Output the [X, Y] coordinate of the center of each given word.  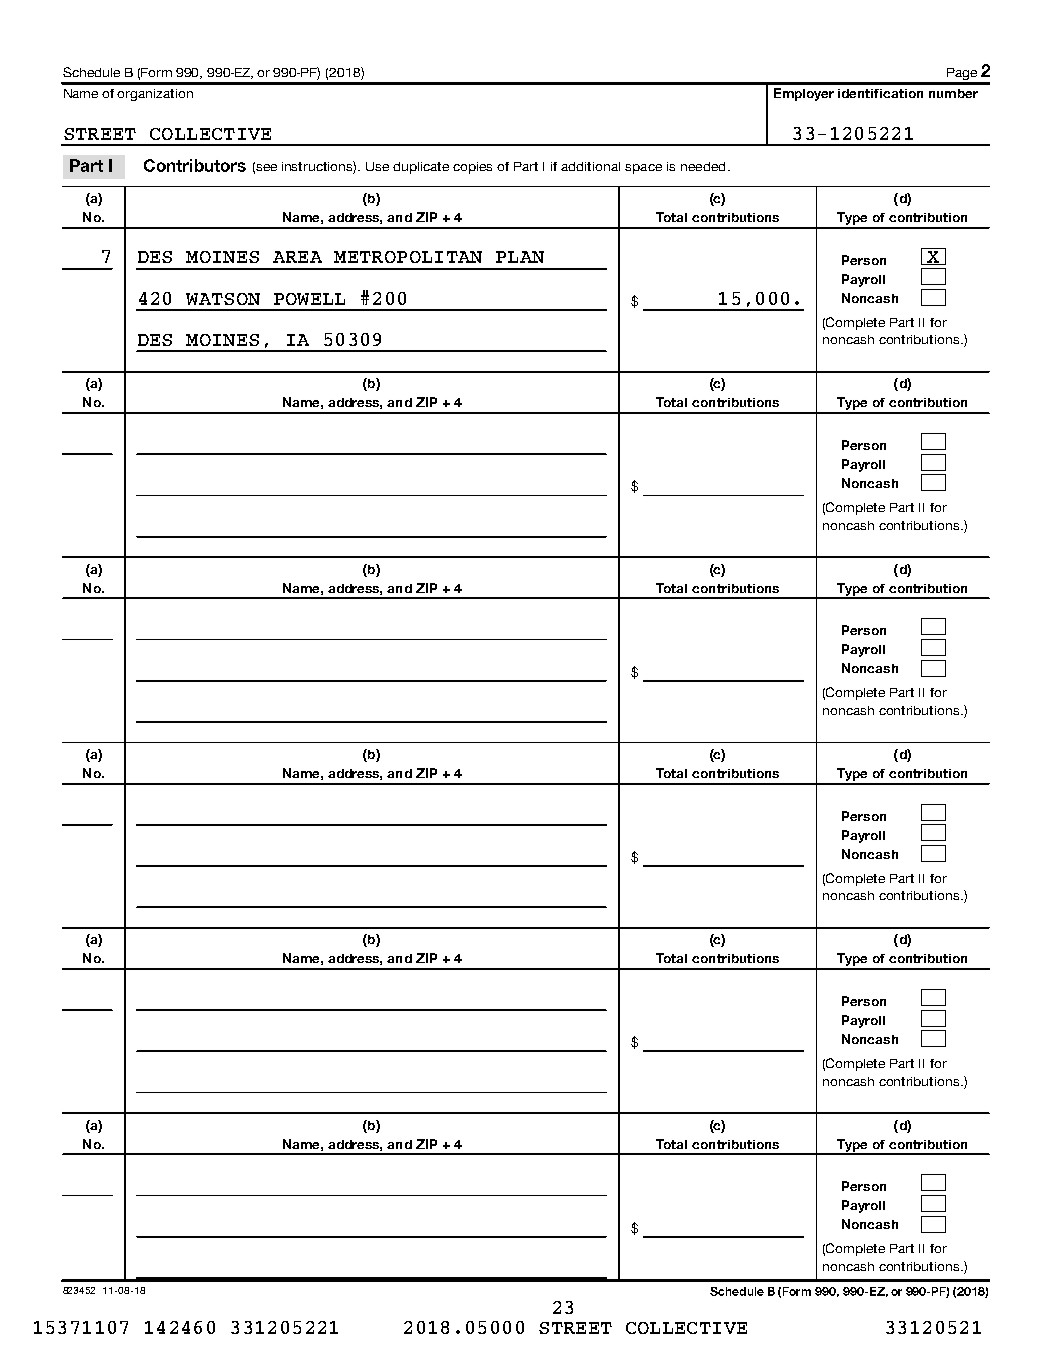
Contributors [195, 165]
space [643, 169]
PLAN [520, 257]
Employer [804, 94]
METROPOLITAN [408, 257]
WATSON [223, 299]
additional [590, 166]
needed [703, 166]
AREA [297, 257]
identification [880, 93]
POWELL [309, 299]
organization [155, 95]
